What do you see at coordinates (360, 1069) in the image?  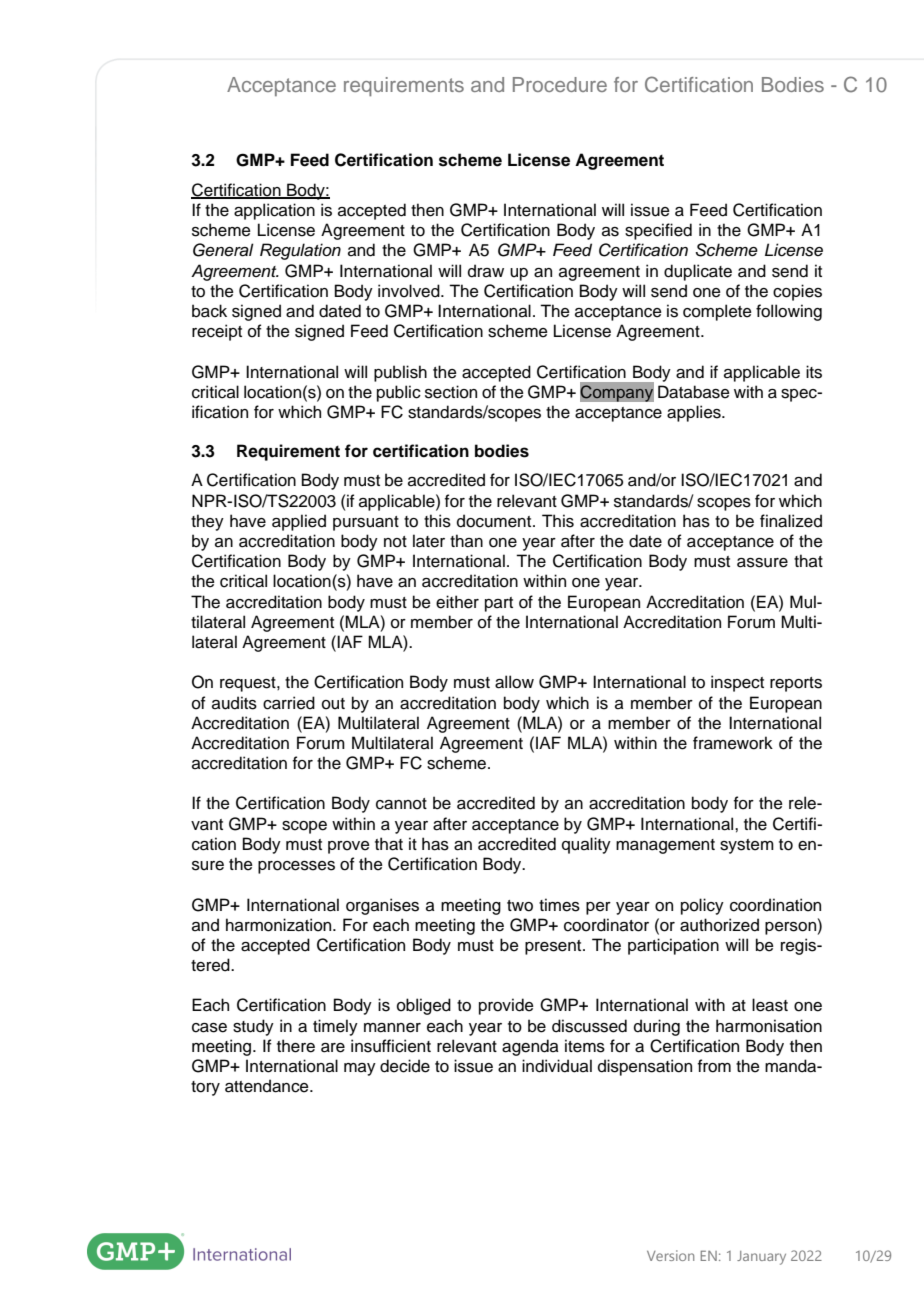 I see `may` at bounding box center [360, 1069].
